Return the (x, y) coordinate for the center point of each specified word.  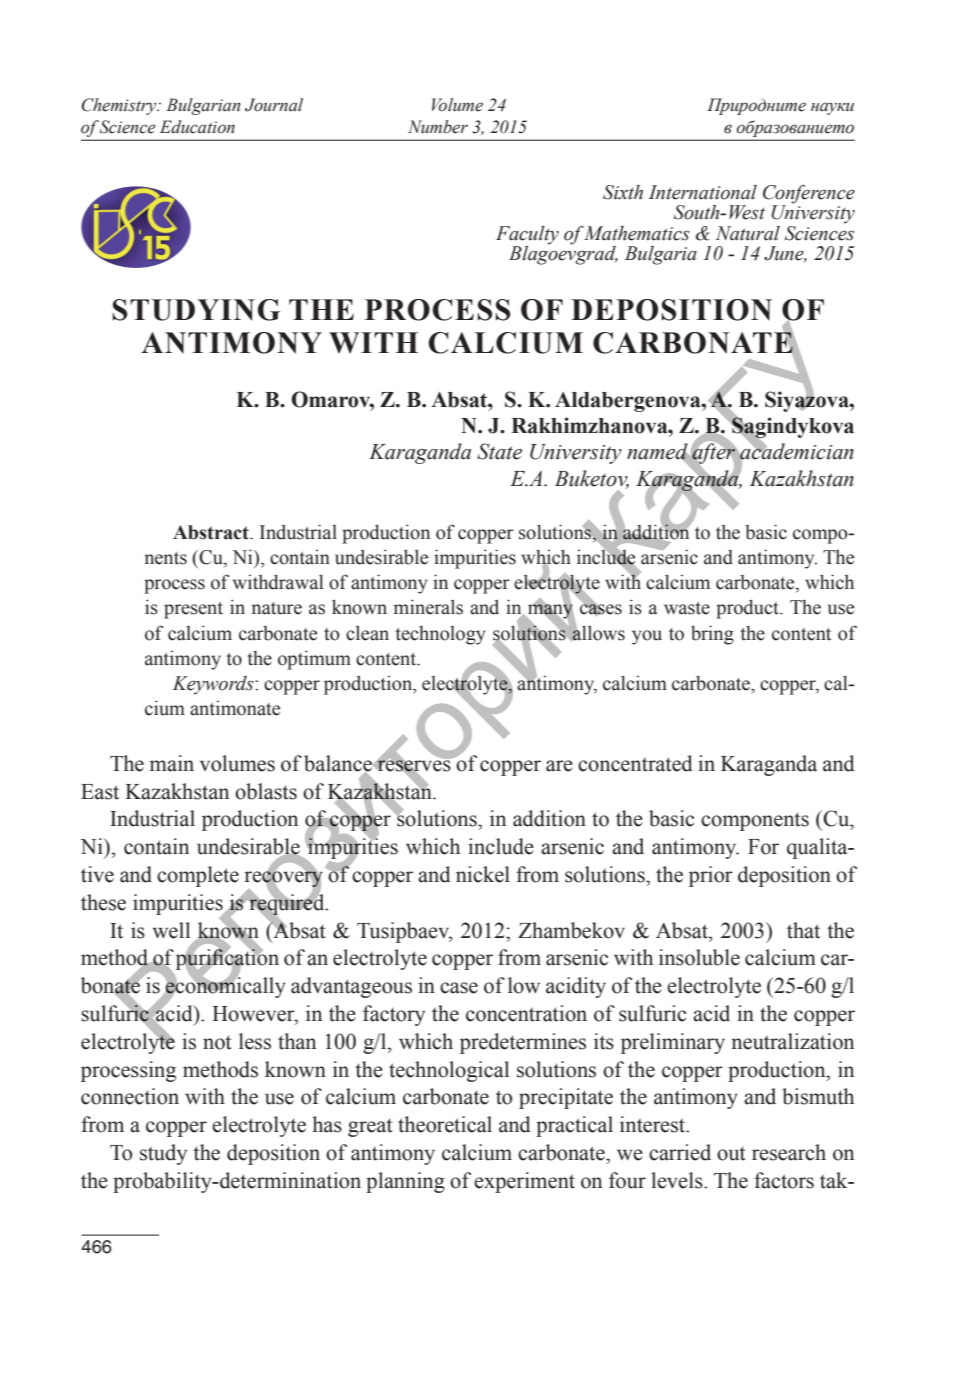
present (193, 610)
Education (197, 127)
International (702, 192)
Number (438, 127)
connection (130, 1096)
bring (712, 635)
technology (441, 635)
